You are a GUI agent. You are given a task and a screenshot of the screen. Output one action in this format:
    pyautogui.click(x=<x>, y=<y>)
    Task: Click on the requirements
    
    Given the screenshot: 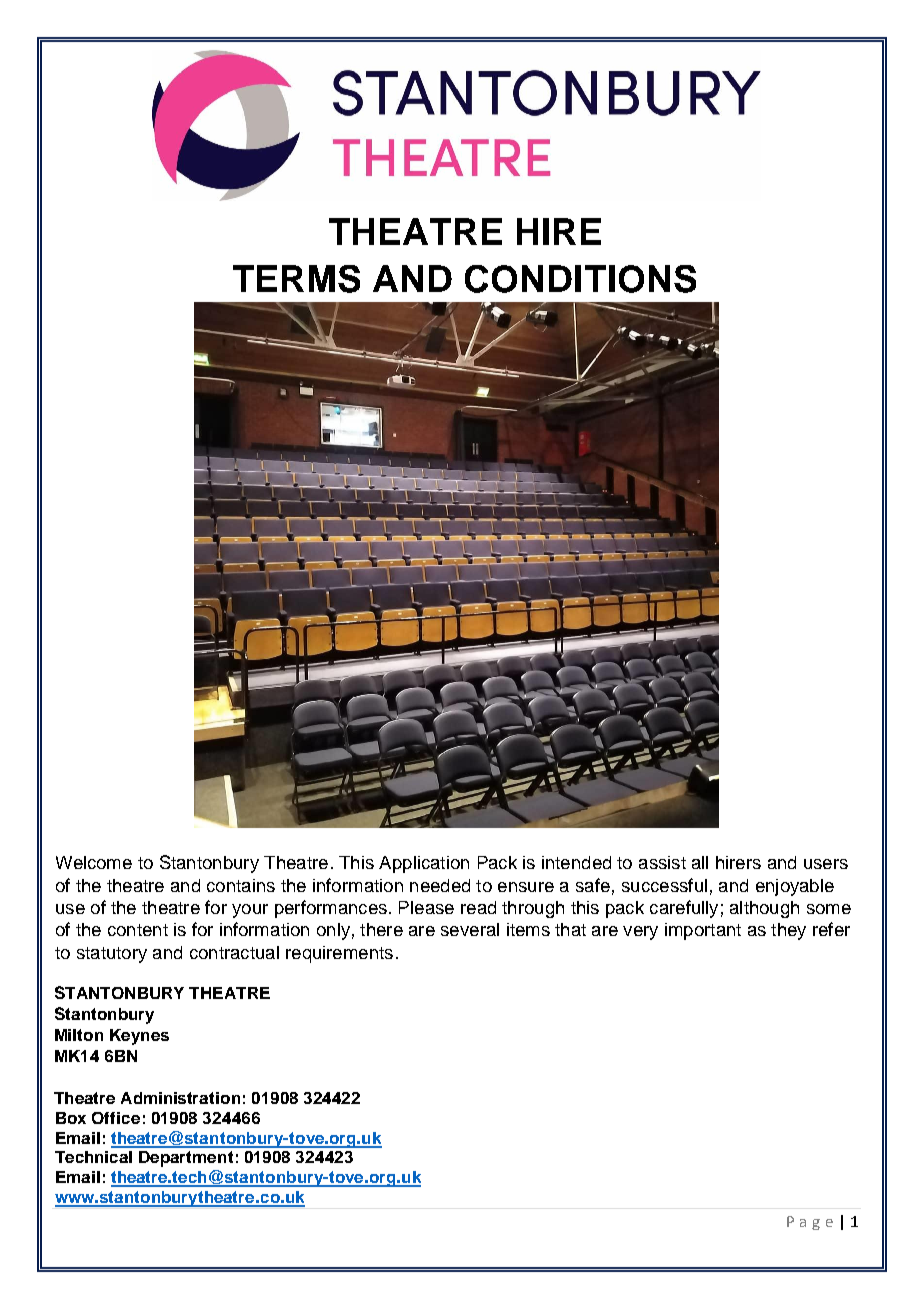 What is the action you would take?
    pyautogui.click(x=339, y=954)
